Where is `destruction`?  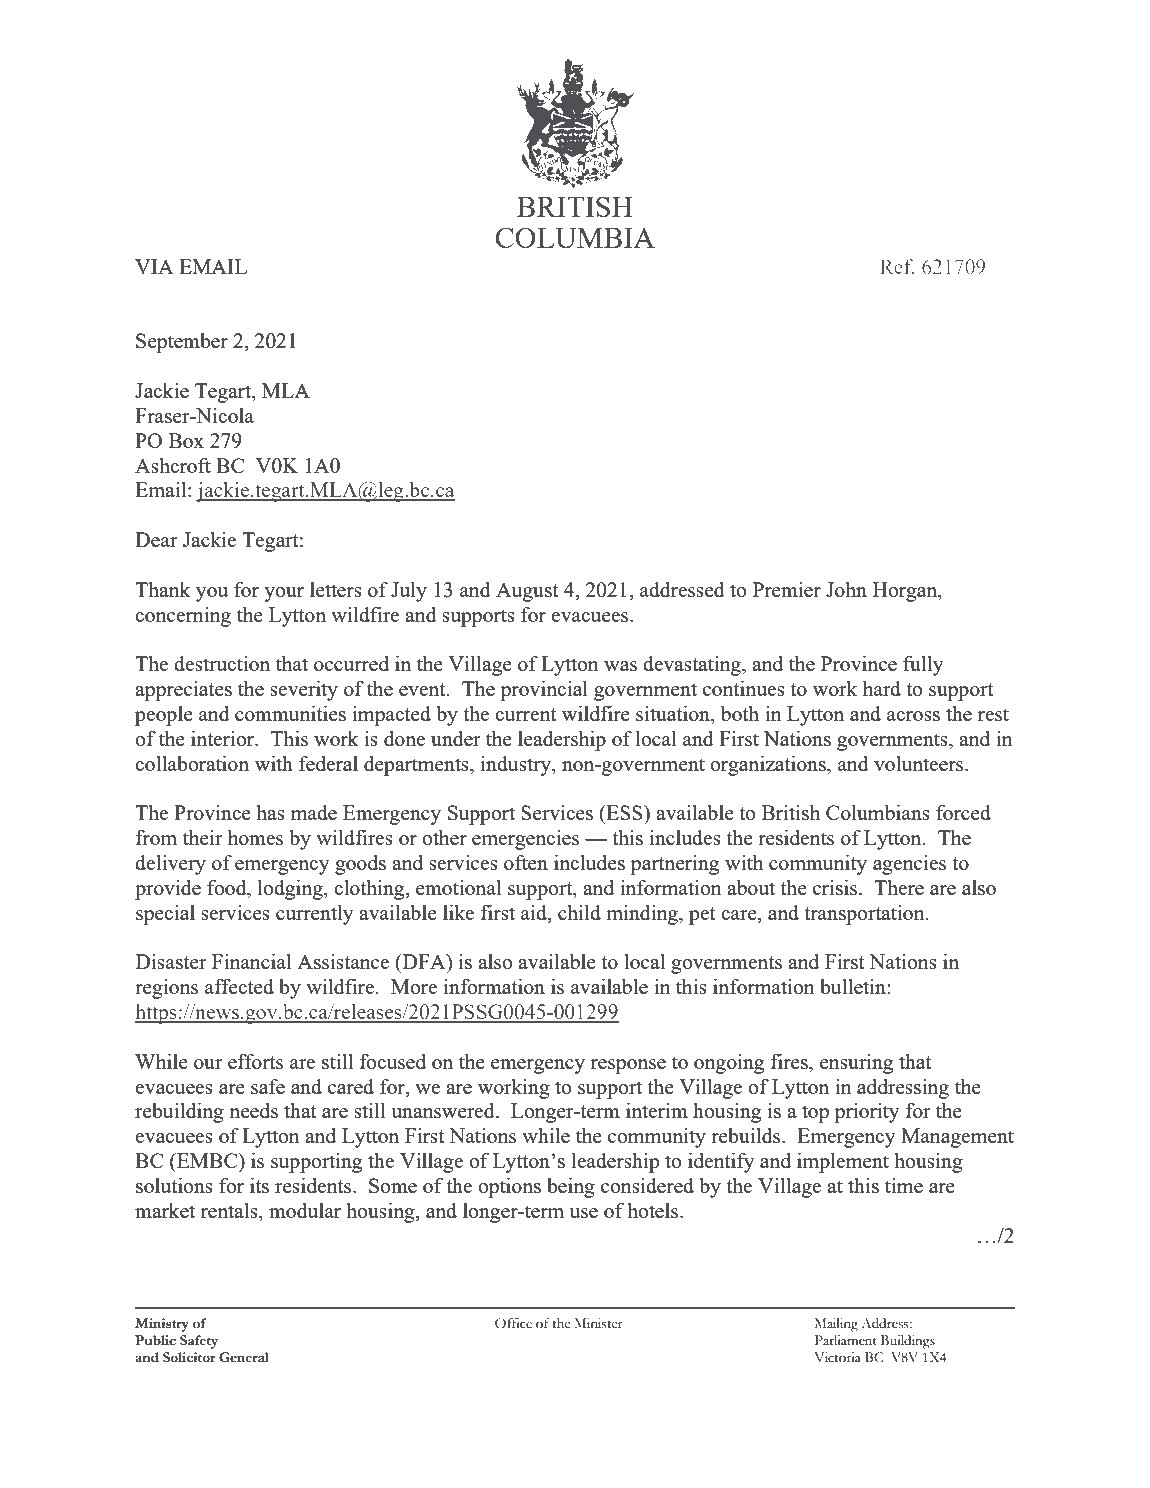 destruction is located at coordinates (222, 663).
